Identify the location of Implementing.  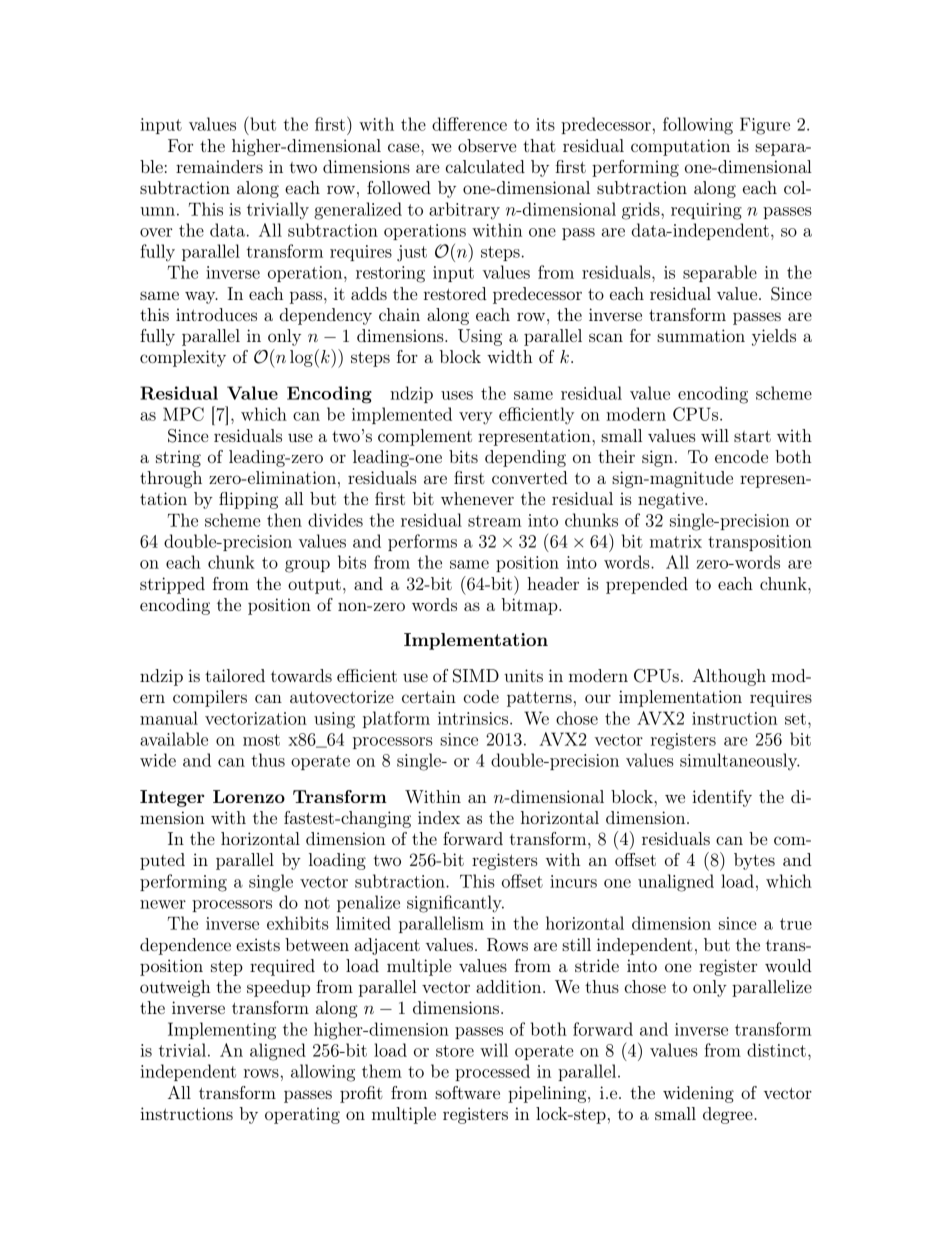
(222, 1031).
